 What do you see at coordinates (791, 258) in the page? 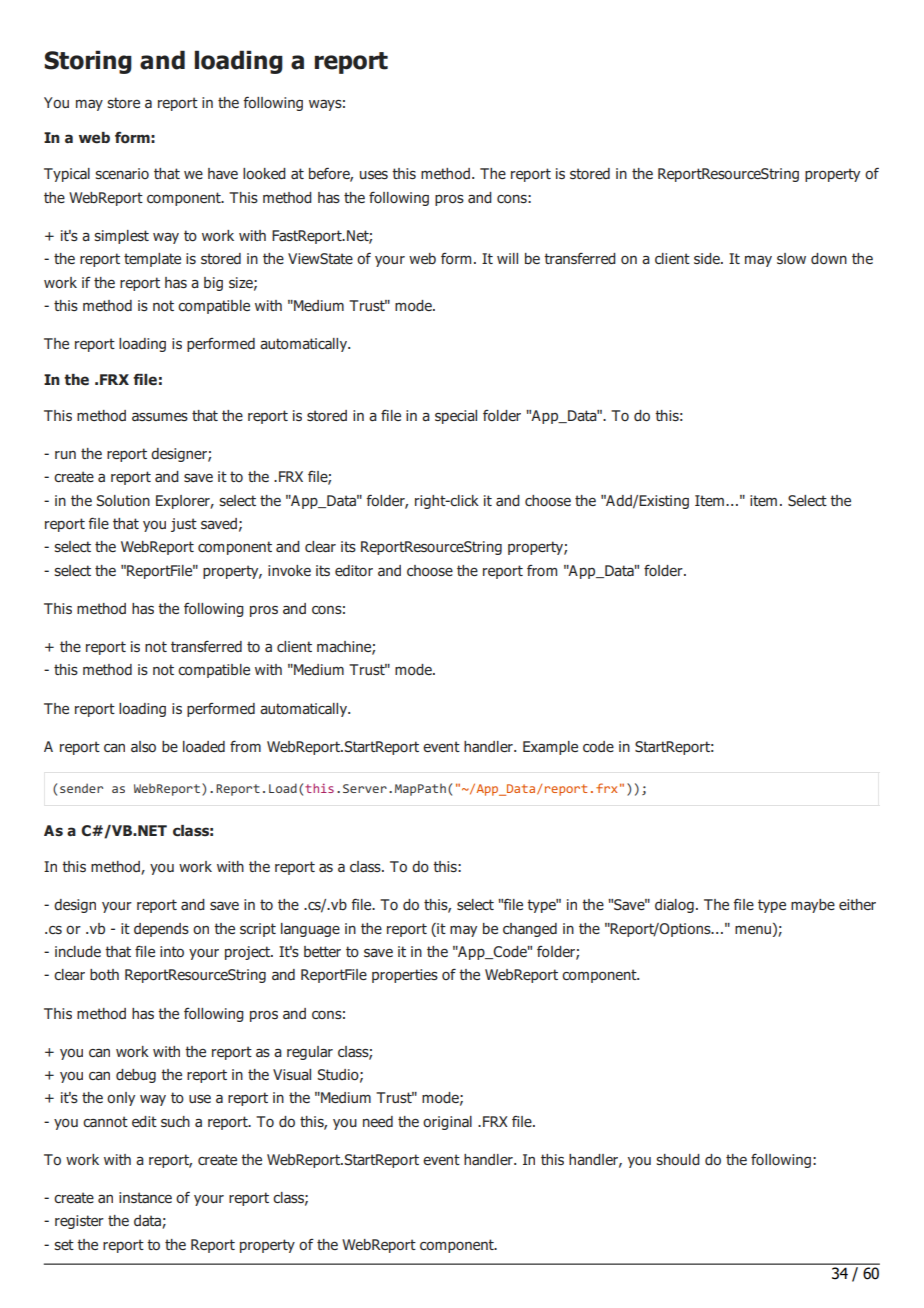
I see `slow` at bounding box center [791, 258].
